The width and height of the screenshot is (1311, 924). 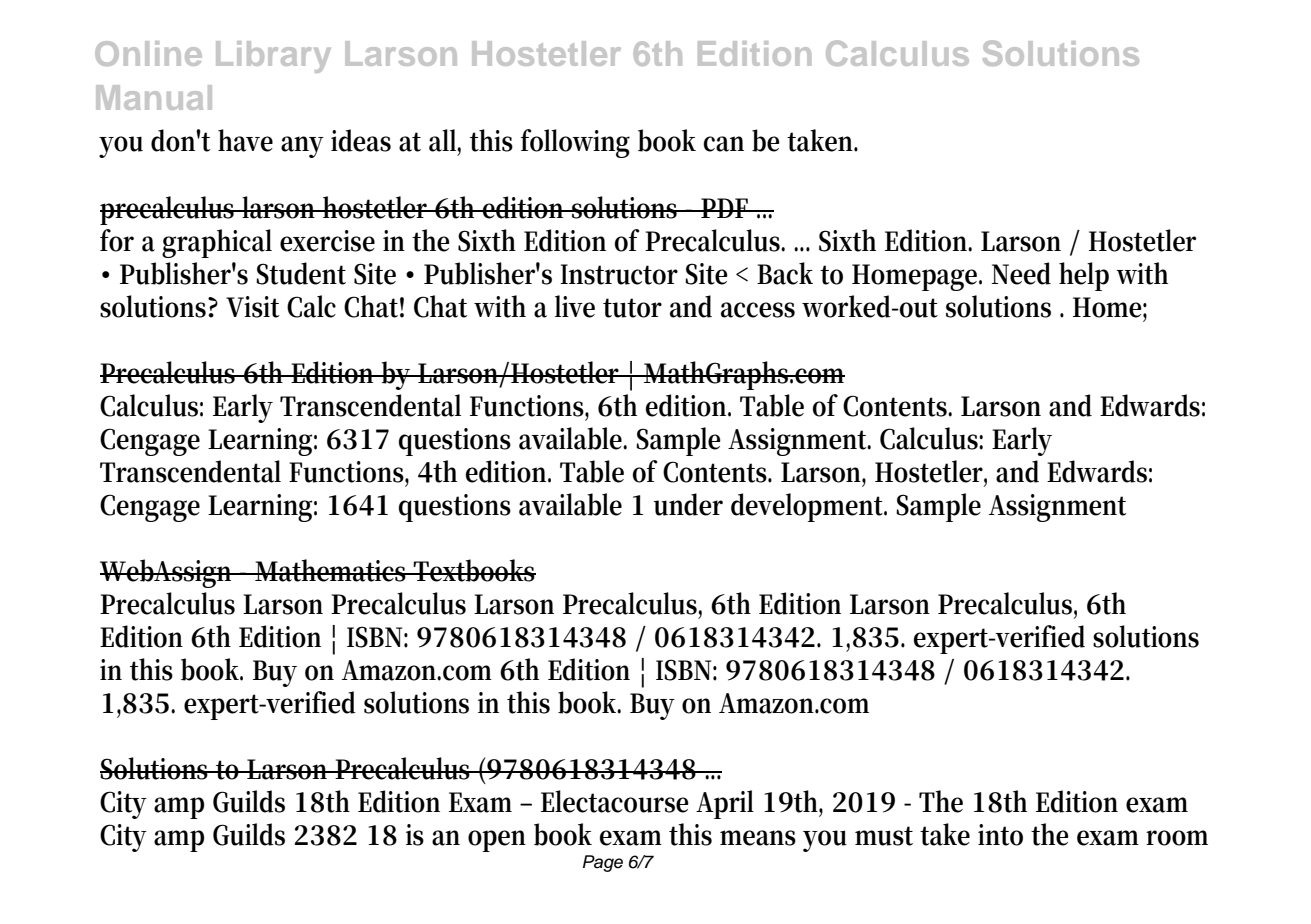 What do you see at coordinates (725, 804) in the screenshot?
I see `April` at bounding box center [725, 804].
